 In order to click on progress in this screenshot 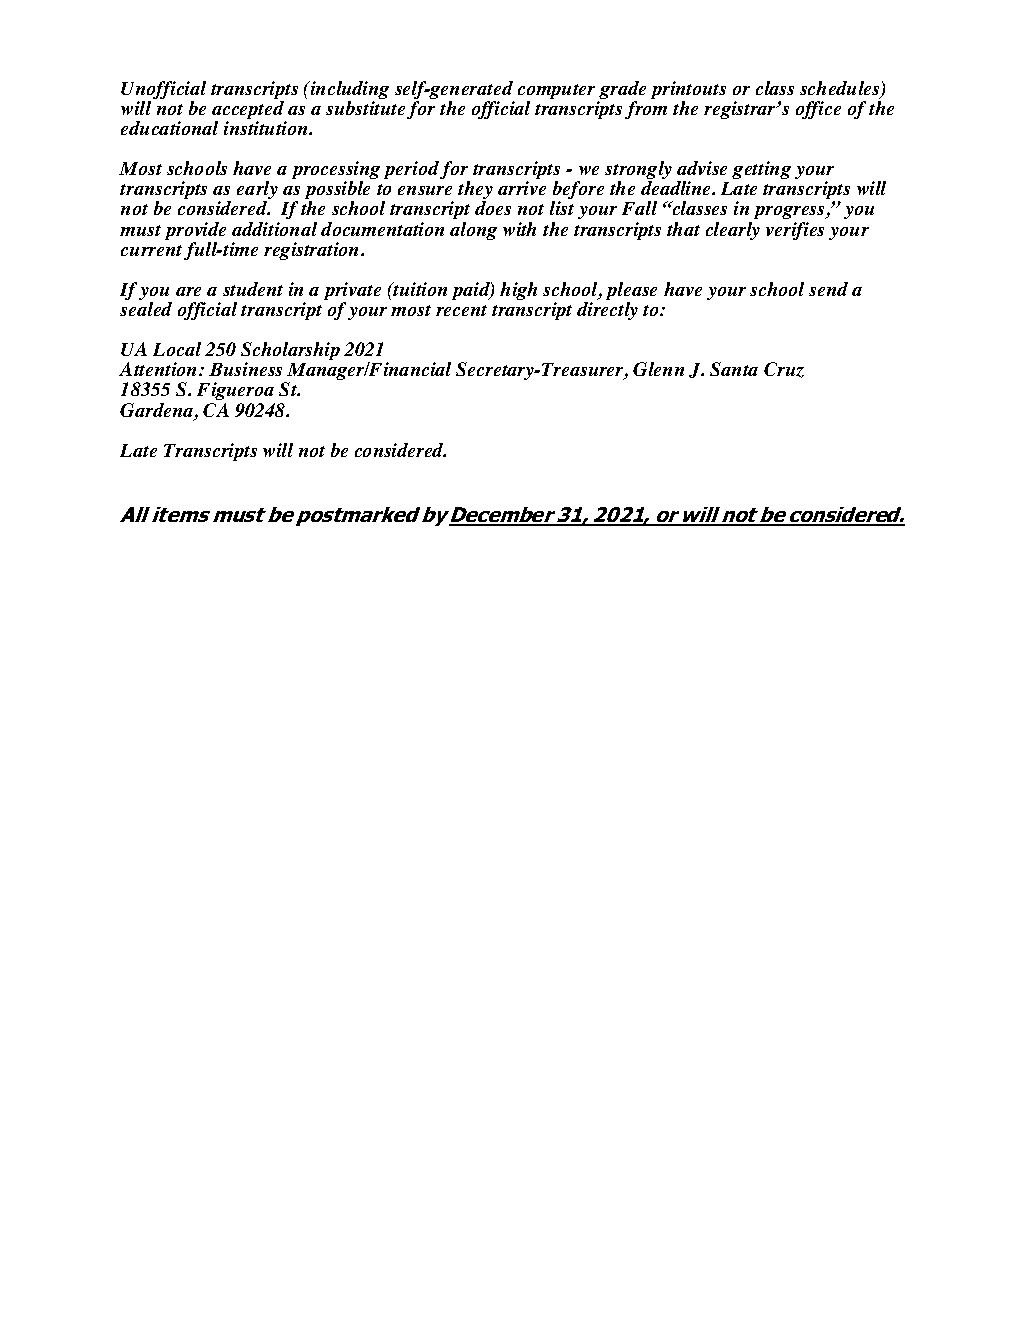, I will do `click(790, 214)`.
